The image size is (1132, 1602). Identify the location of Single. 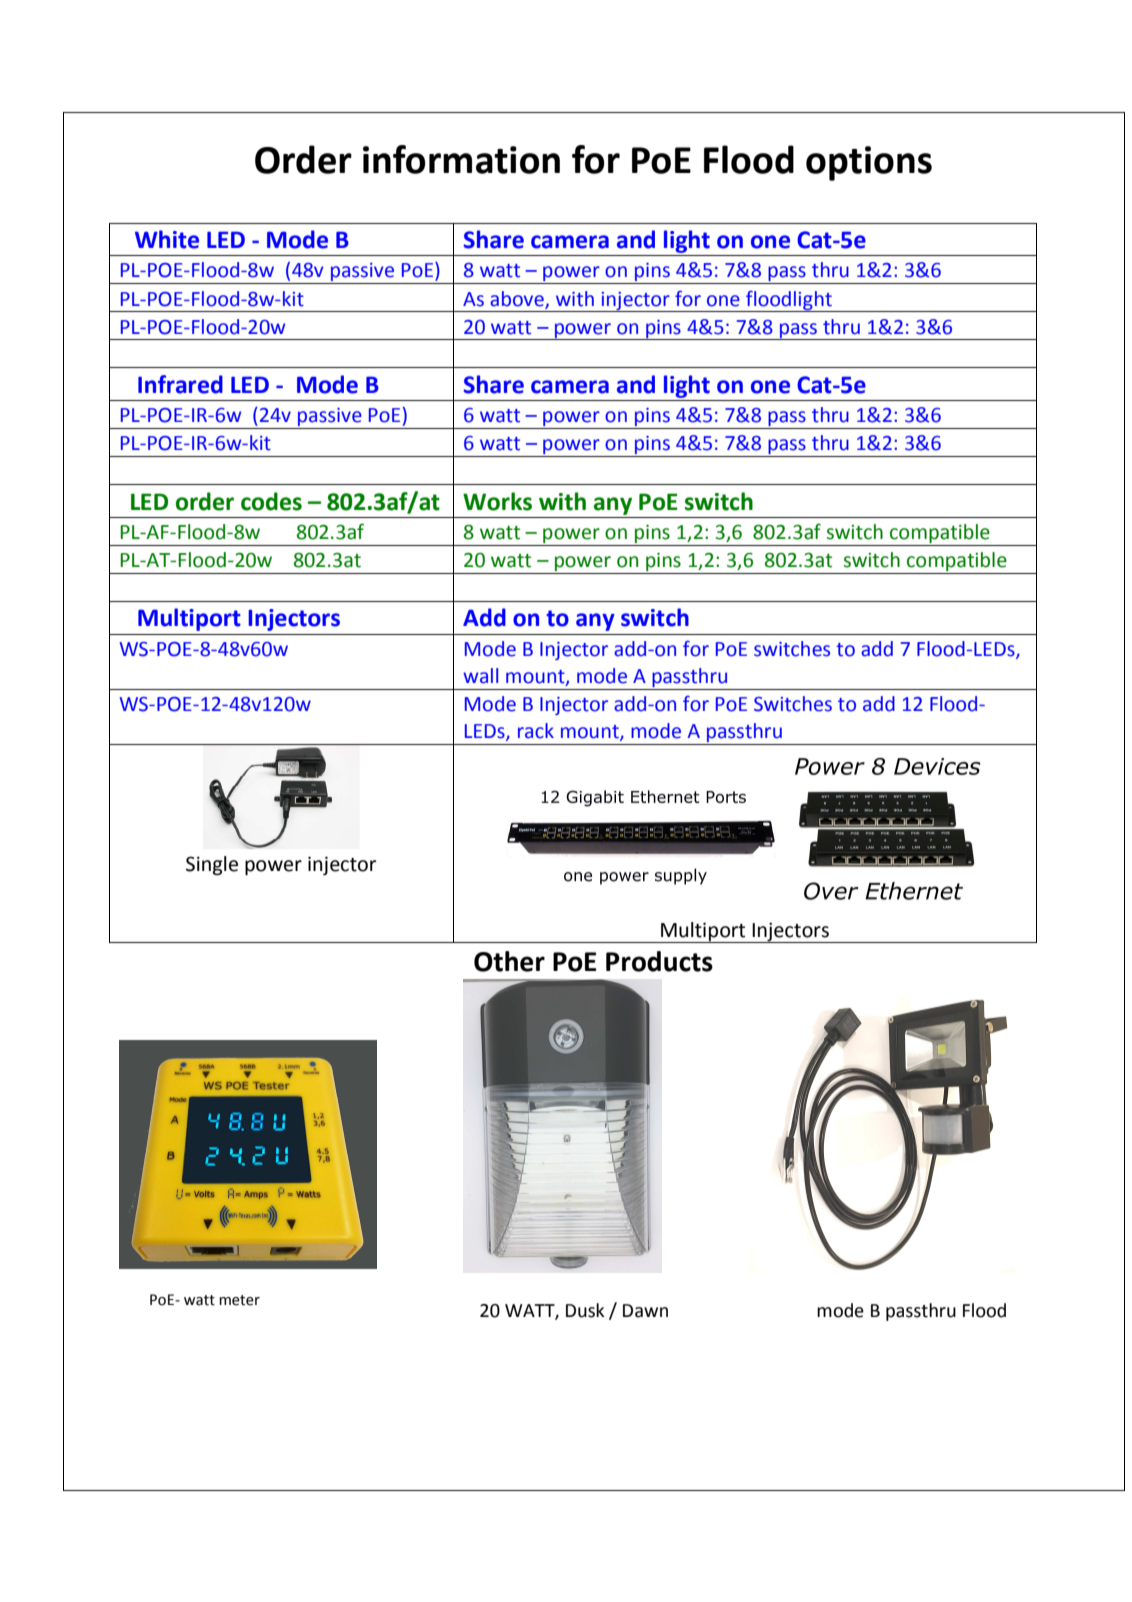
(212, 865).
